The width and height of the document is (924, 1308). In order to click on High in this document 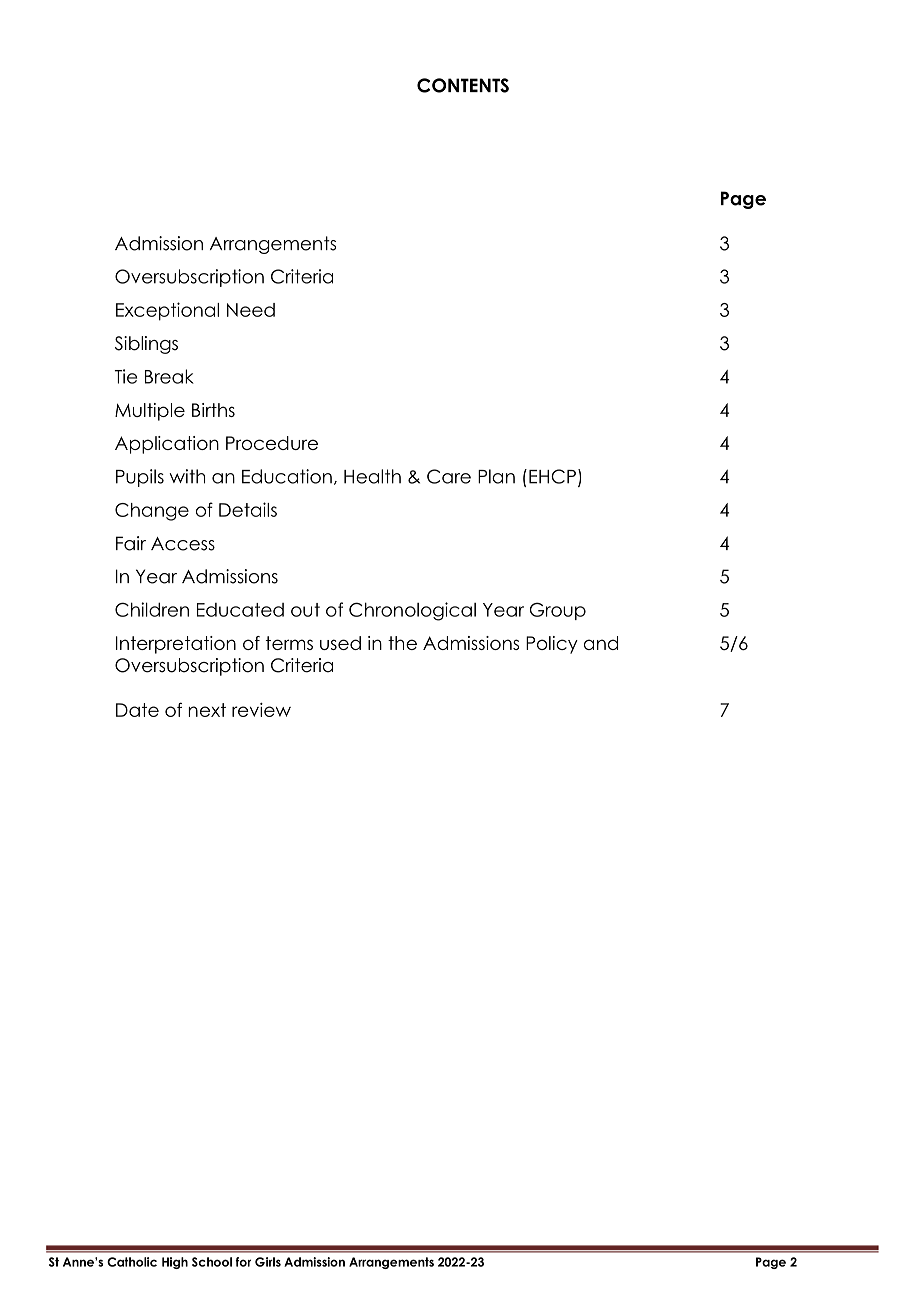, I will do `click(175, 1263)`.
